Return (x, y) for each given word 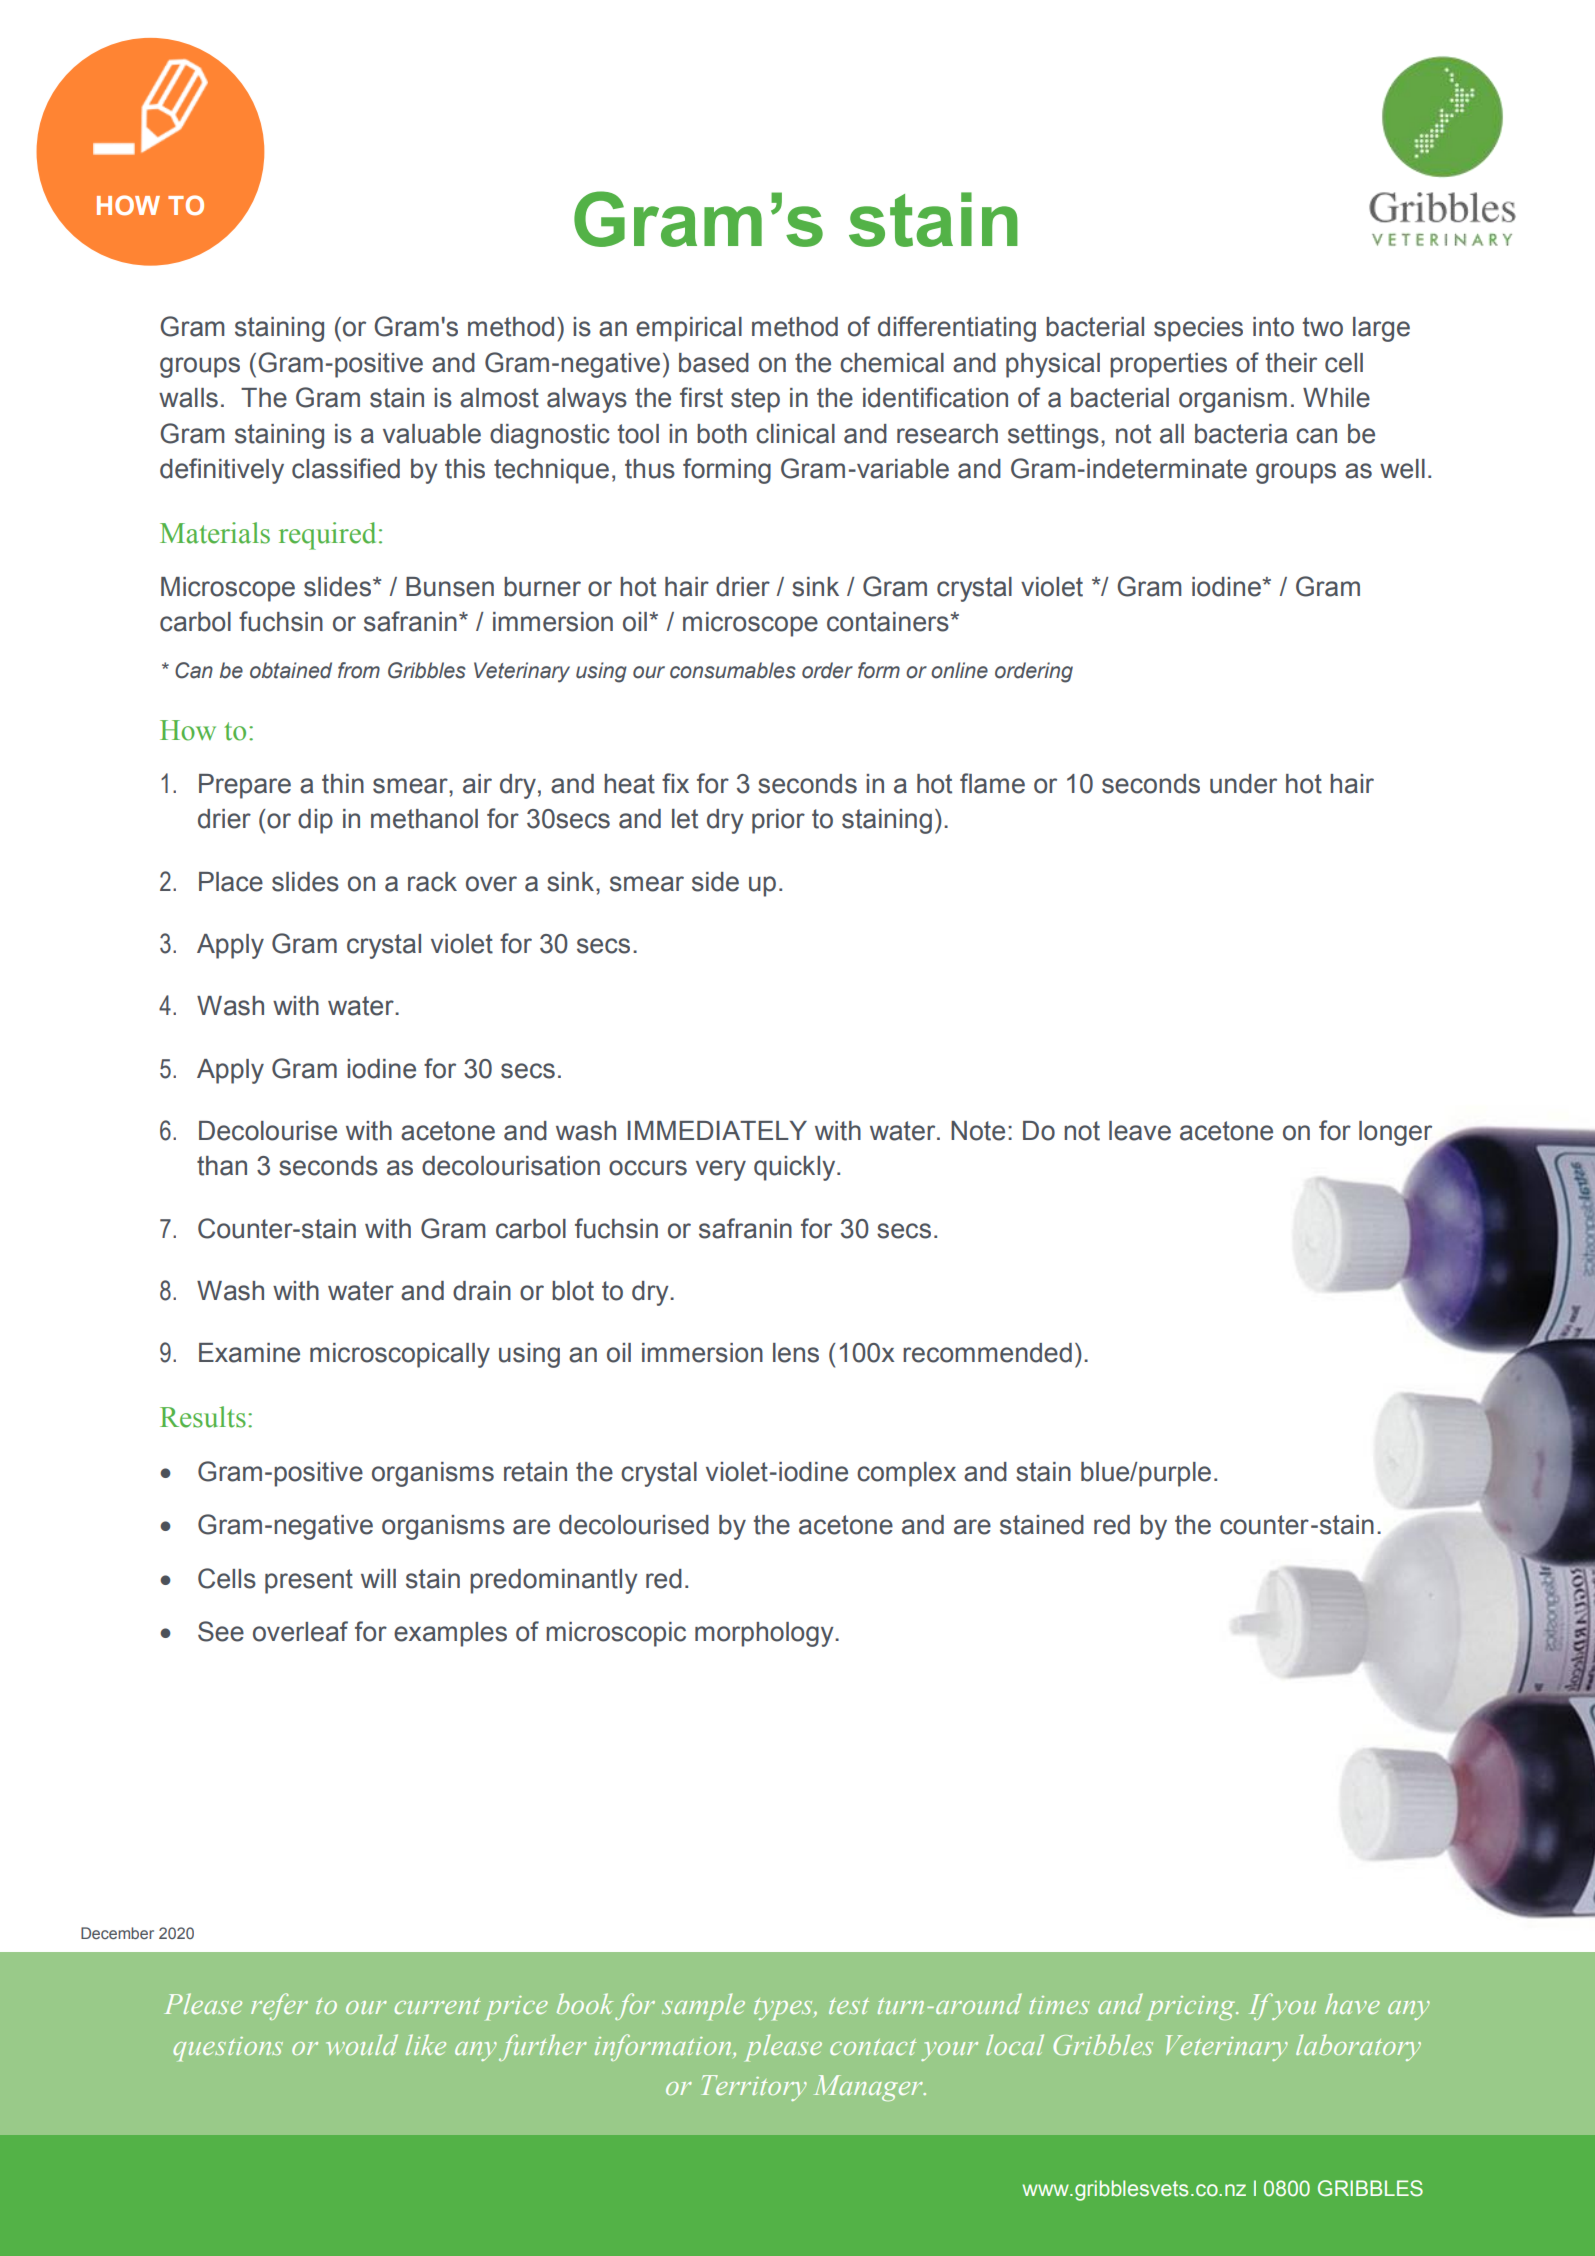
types (784, 2009)
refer (279, 2006)
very (721, 1170)
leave (1140, 1131)
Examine (249, 1353)
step (755, 400)
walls (188, 398)
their (1291, 363)
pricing (1193, 2008)
